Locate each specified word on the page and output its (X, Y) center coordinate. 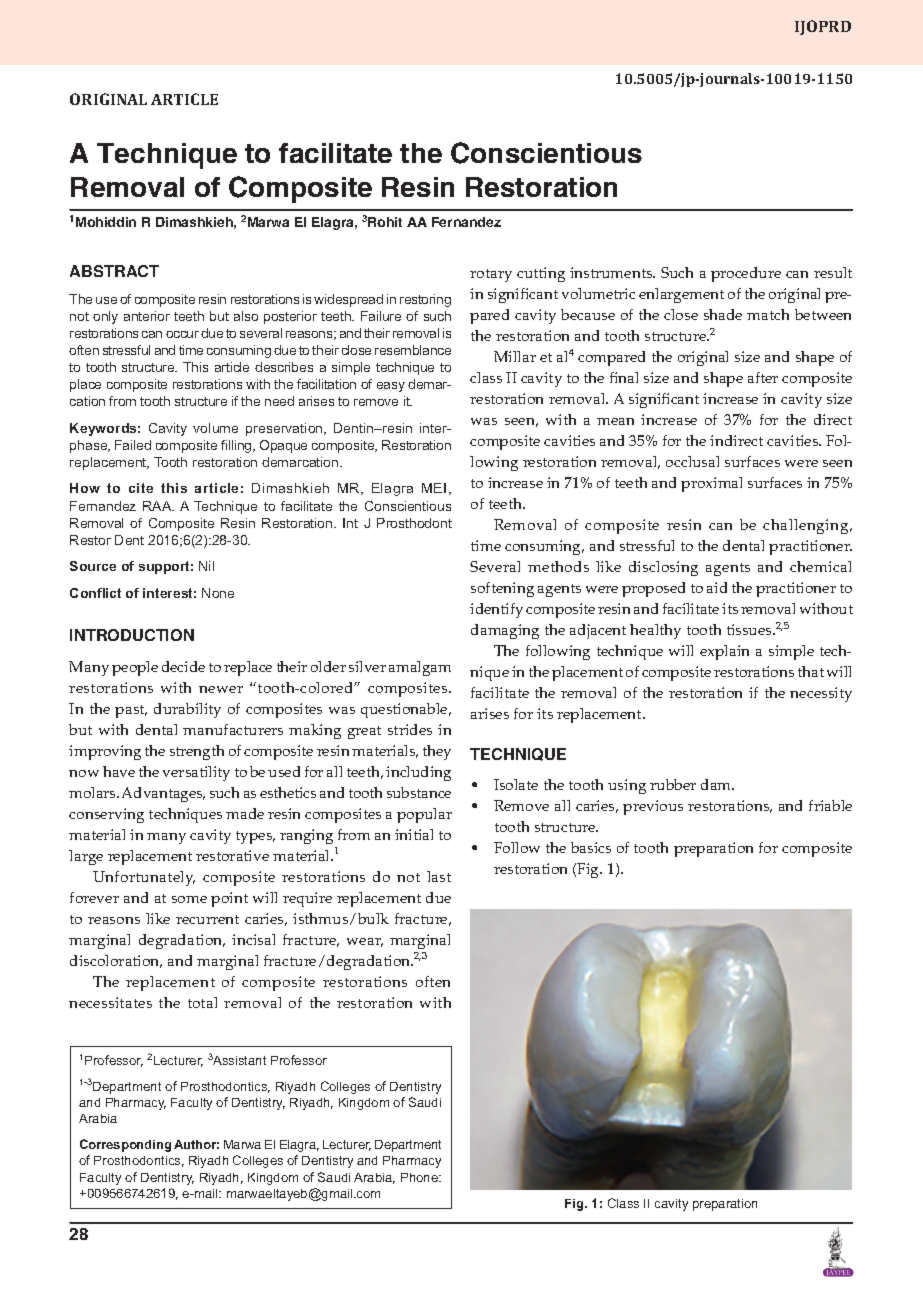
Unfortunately (144, 878)
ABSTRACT (114, 271)
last (439, 876)
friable (830, 805)
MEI (434, 488)
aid (717, 587)
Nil (206, 566)
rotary (491, 275)
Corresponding (125, 1145)
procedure (746, 274)
